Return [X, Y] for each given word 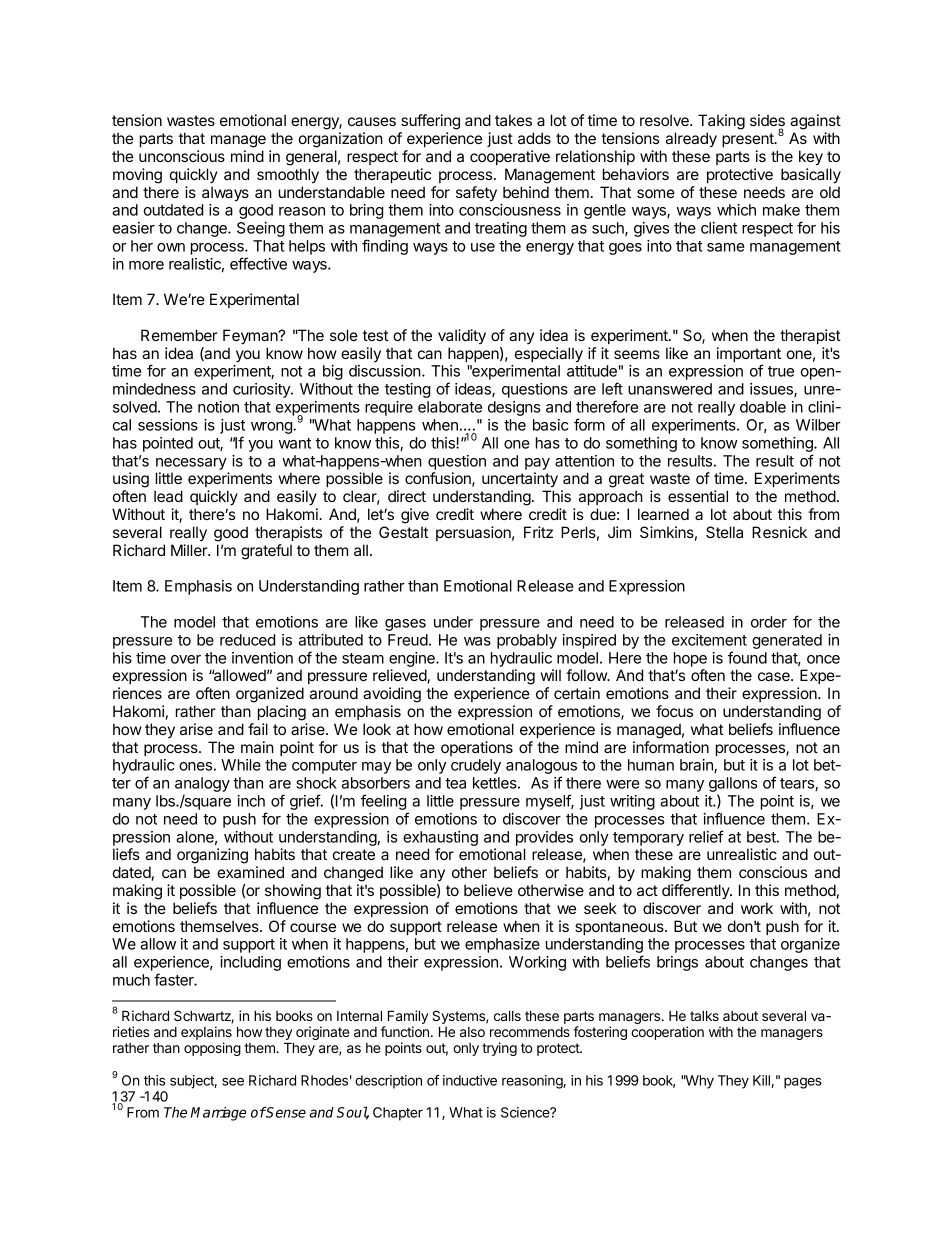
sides [767, 121]
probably [527, 641]
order [769, 622]
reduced [247, 640]
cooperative [510, 157]
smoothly [288, 175]
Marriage [218, 1114]
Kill [761, 1080]
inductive [470, 1080]
